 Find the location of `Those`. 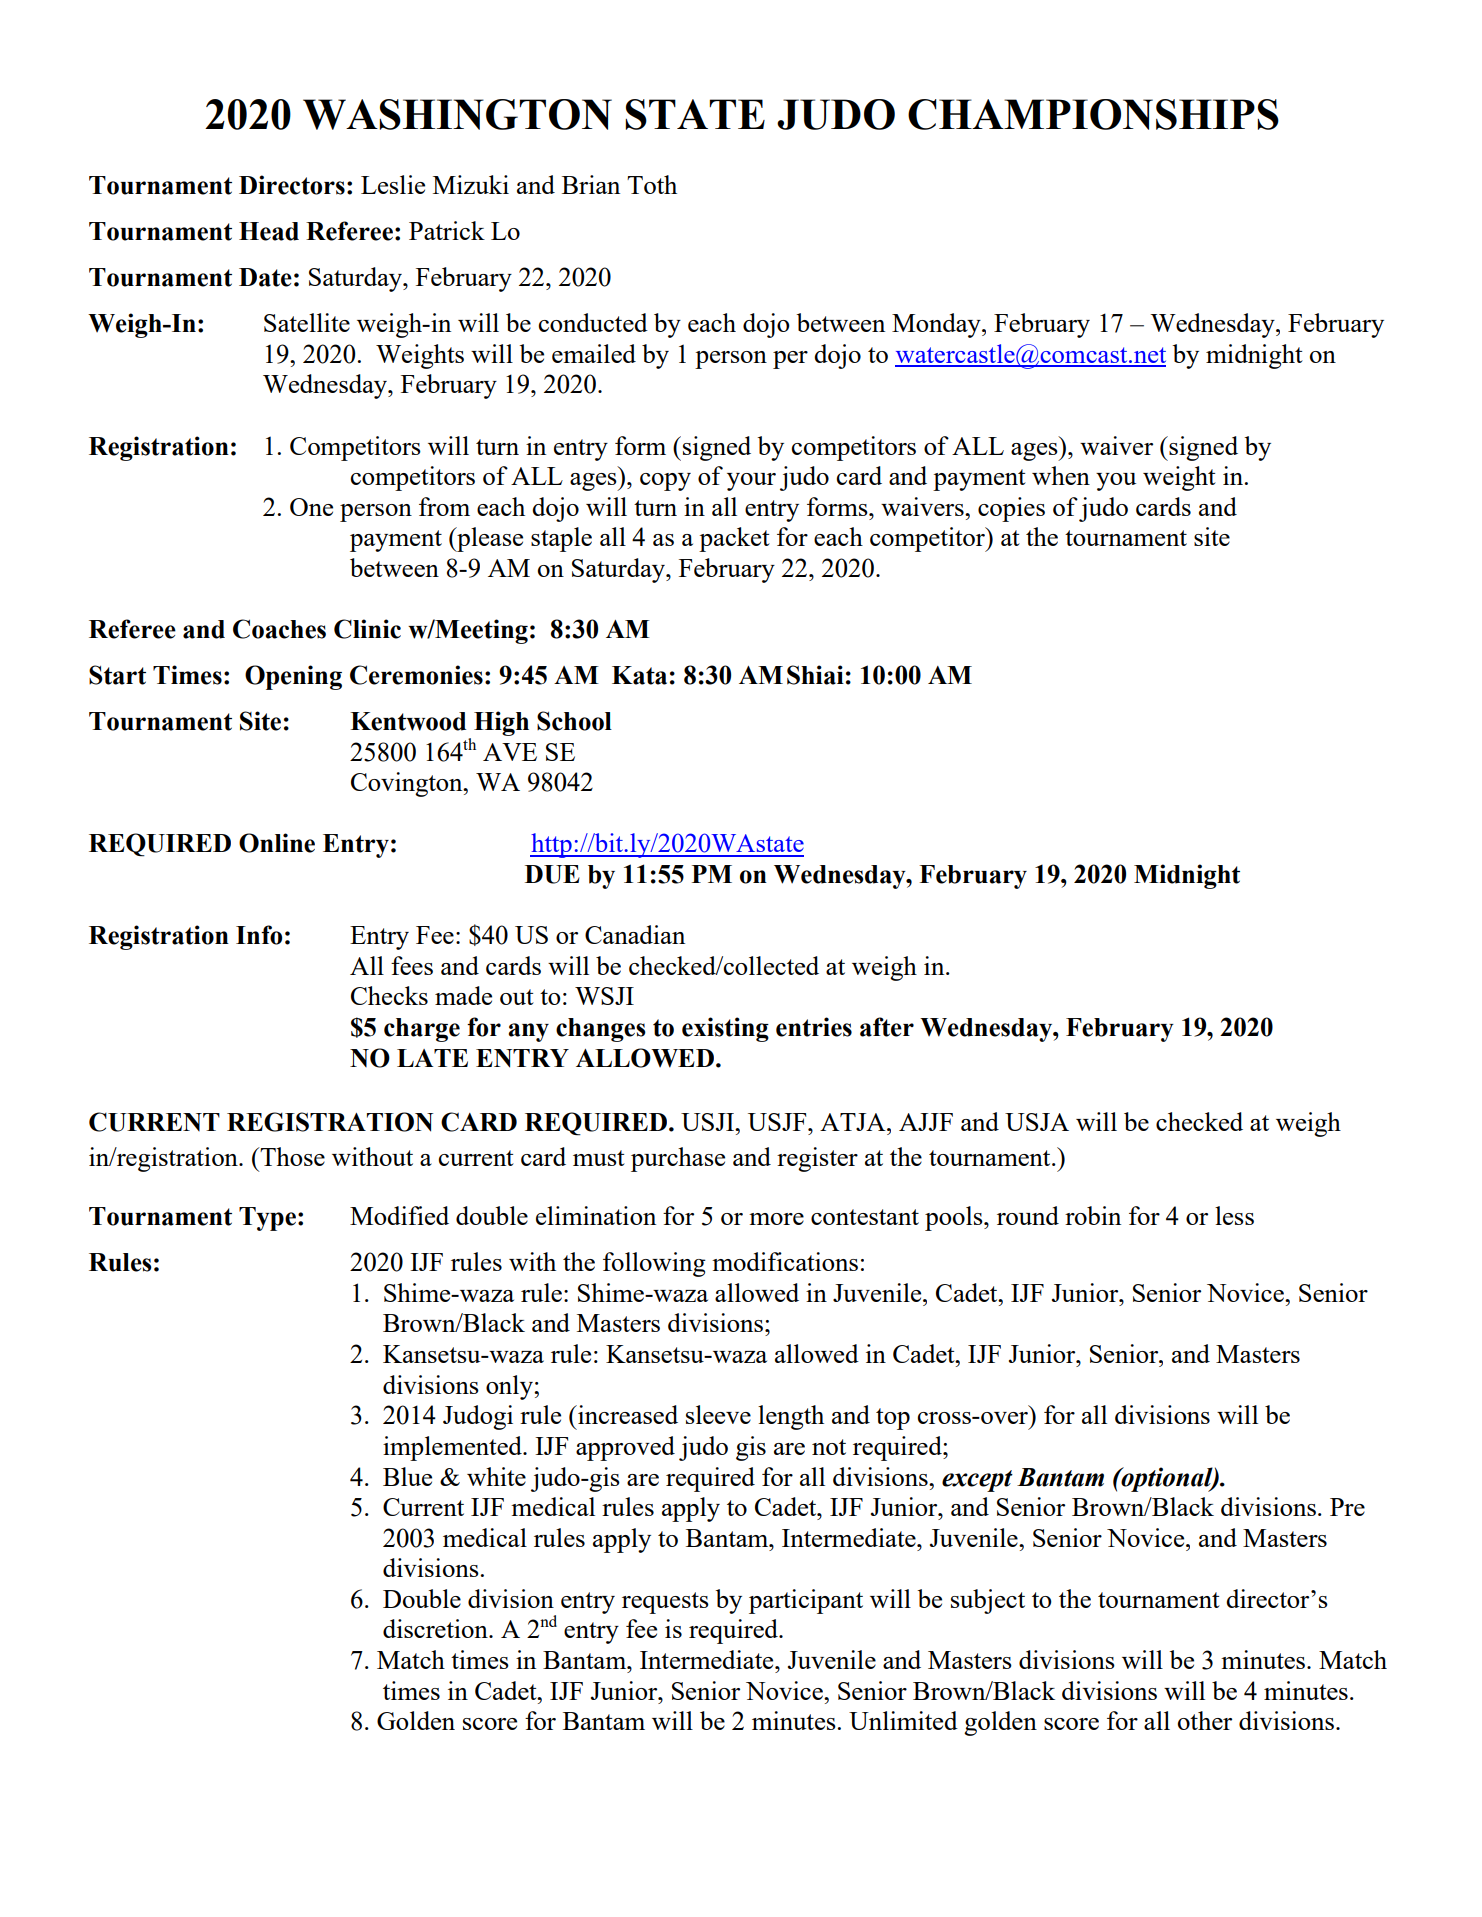

Those is located at coordinates (291, 1156).
